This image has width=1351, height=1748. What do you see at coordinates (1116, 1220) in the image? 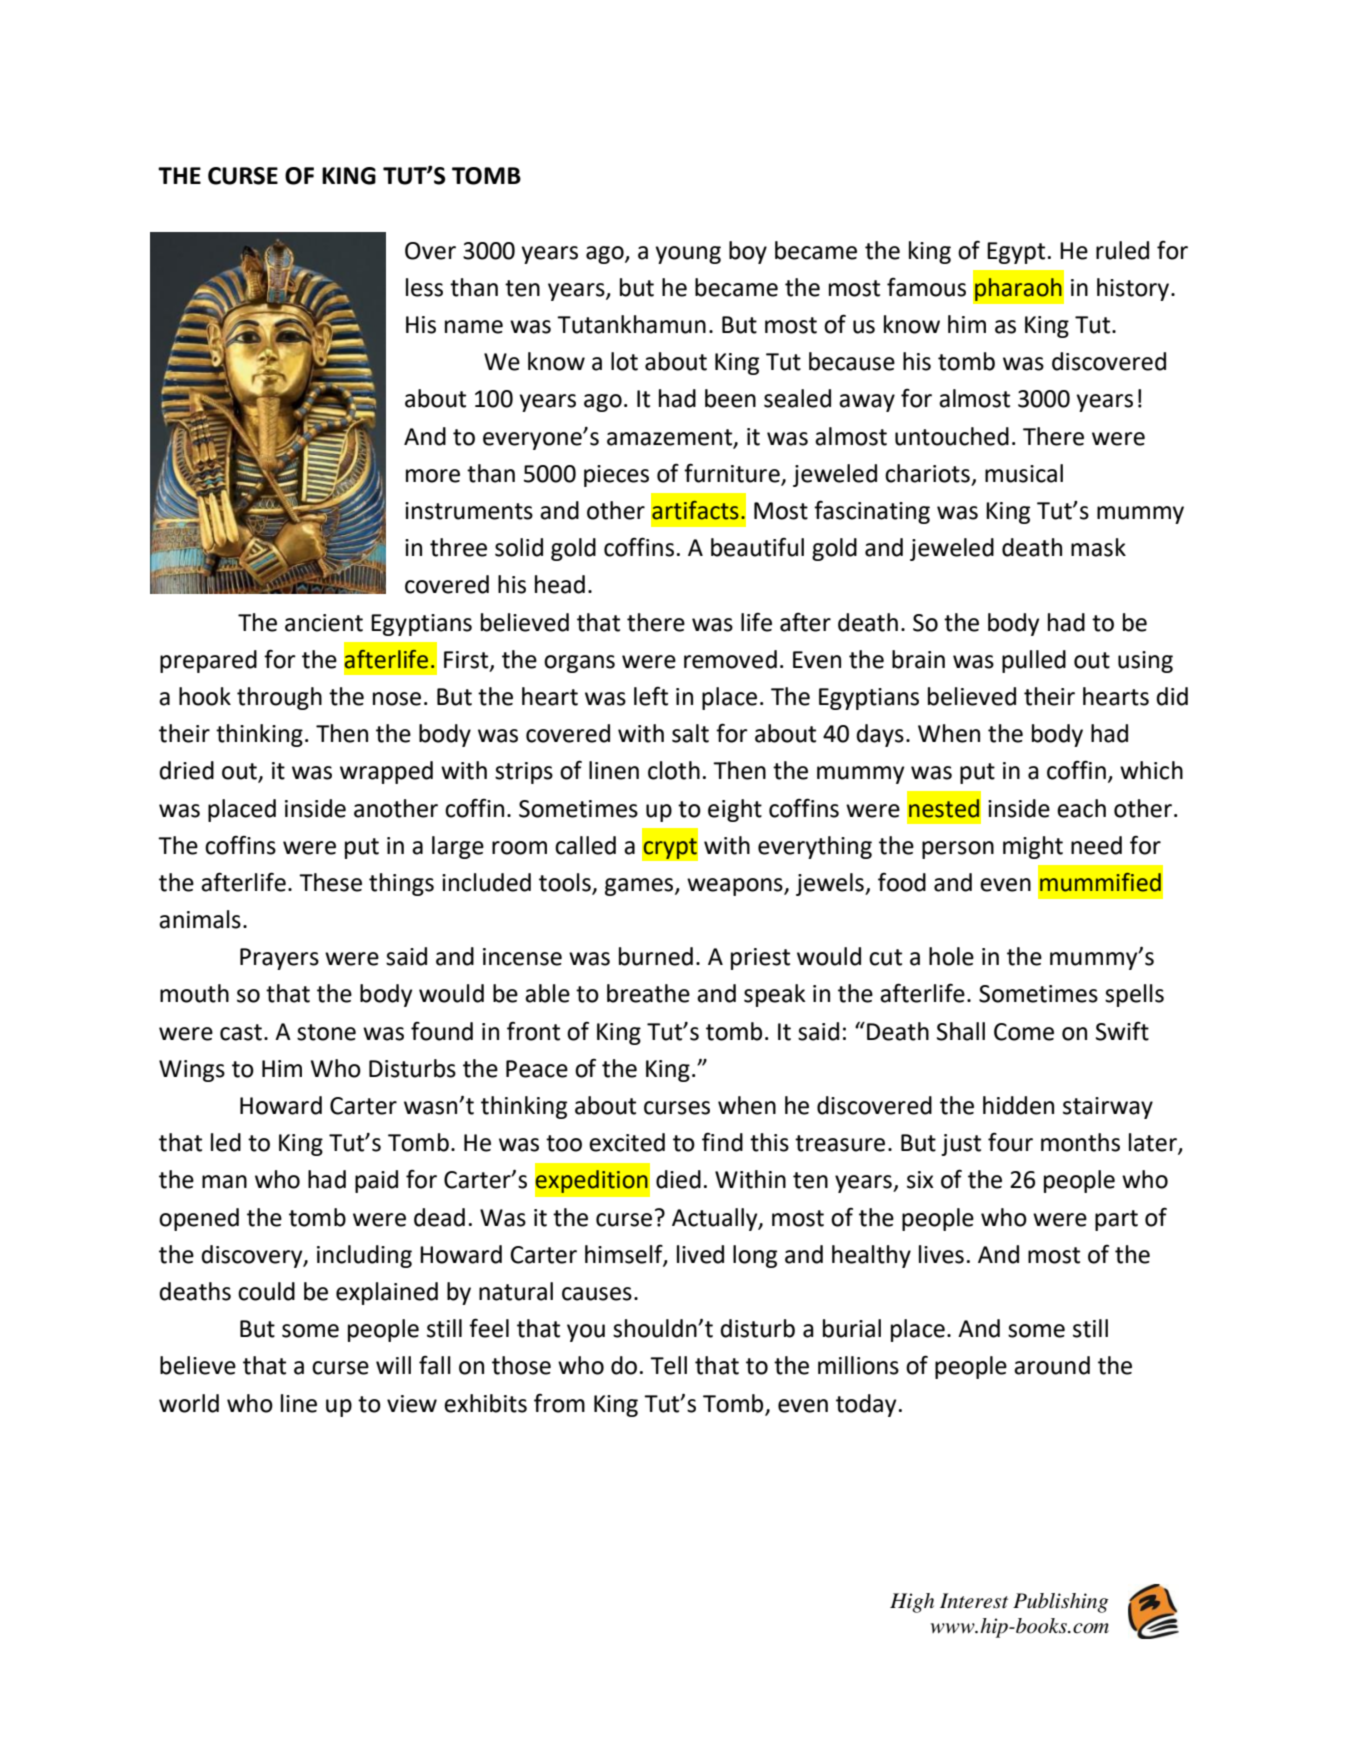
I see `part` at bounding box center [1116, 1220].
